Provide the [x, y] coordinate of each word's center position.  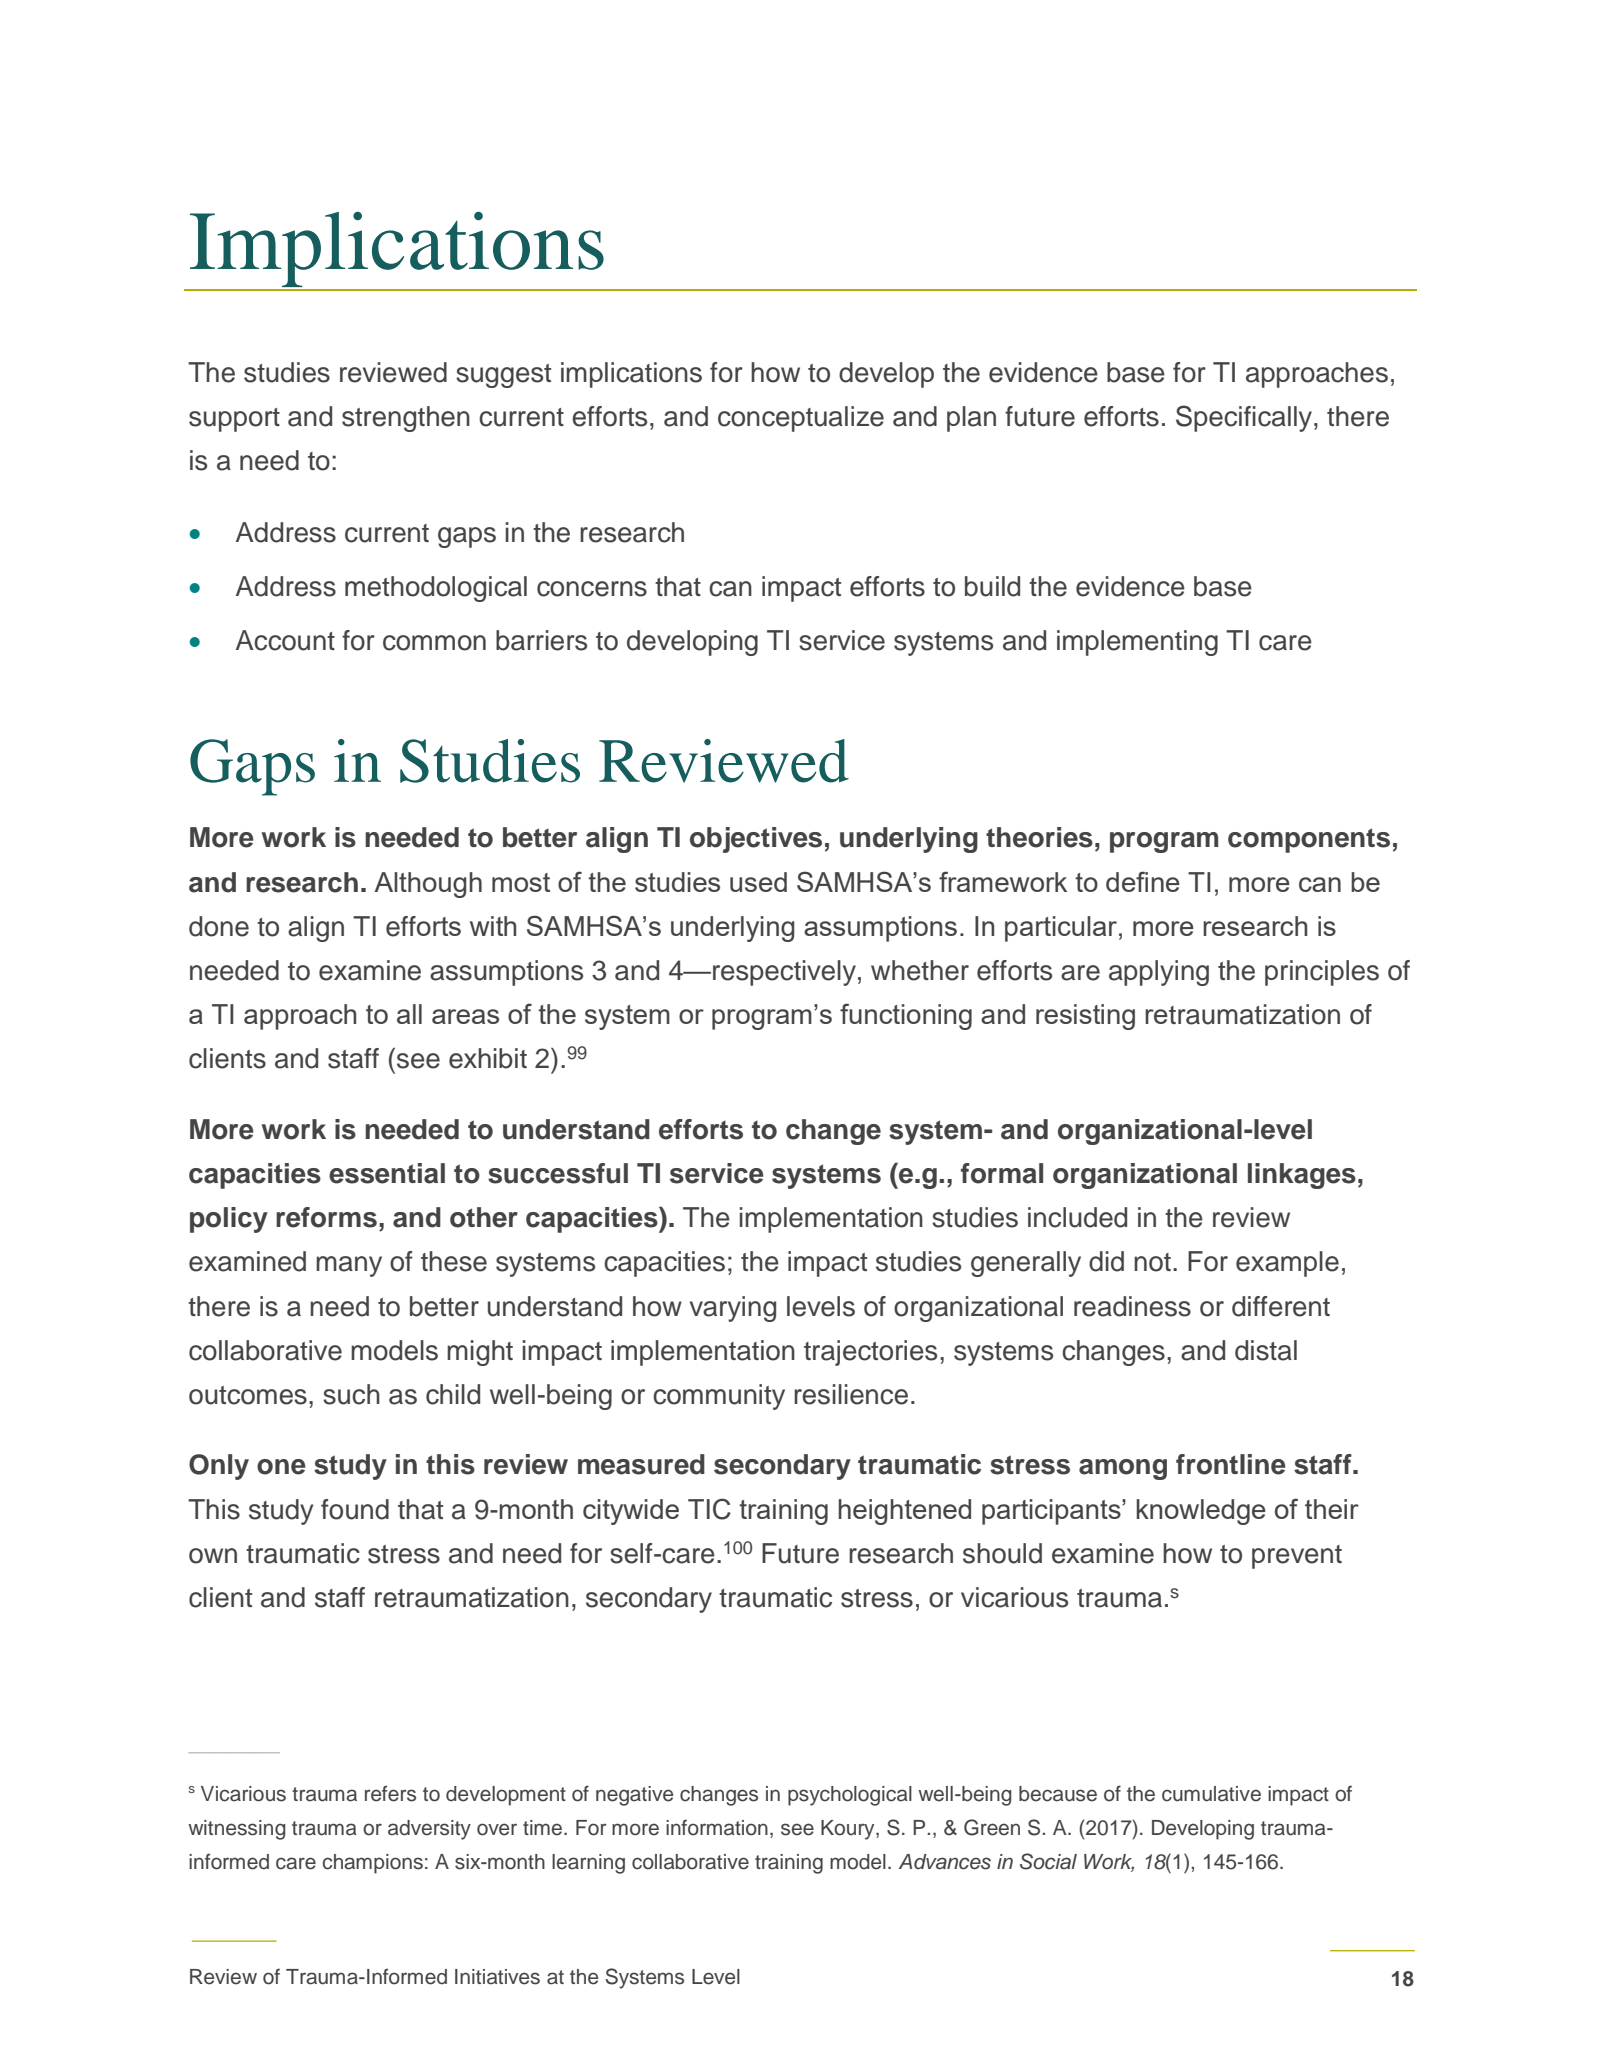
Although [428, 885]
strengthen [406, 419]
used [758, 882]
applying [1159, 973]
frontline [1231, 1464]
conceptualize [801, 419]
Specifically [1245, 418]
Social [1048, 1861]
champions [373, 1864]
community [719, 1397]
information [717, 1827]
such [351, 1394]
